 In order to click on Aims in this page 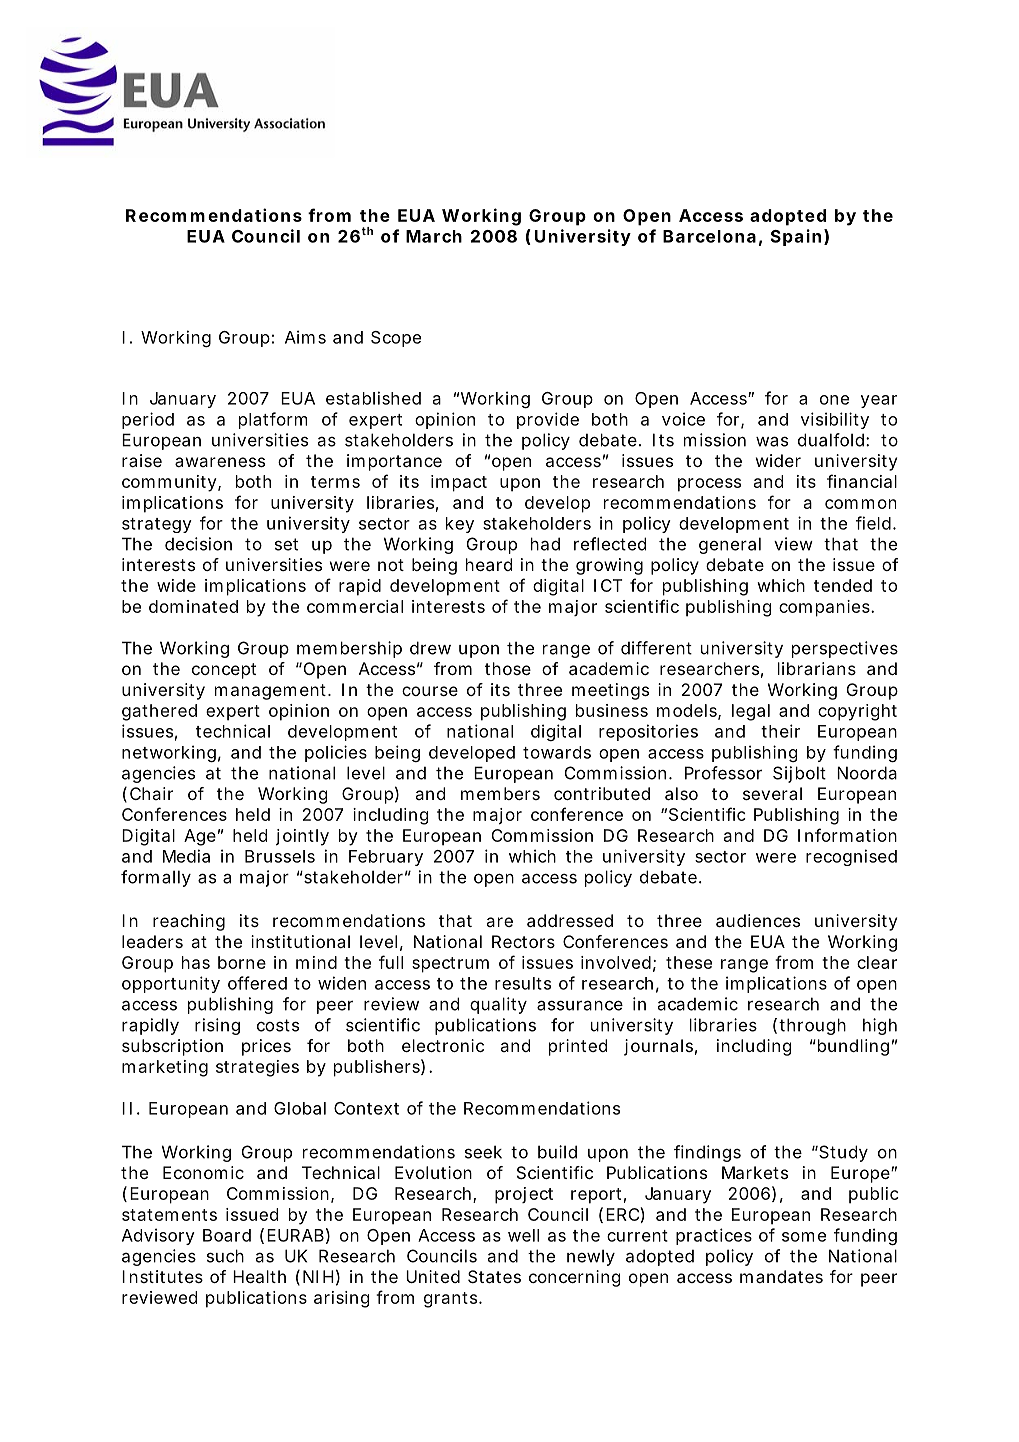, I will do `click(305, 337)`.
